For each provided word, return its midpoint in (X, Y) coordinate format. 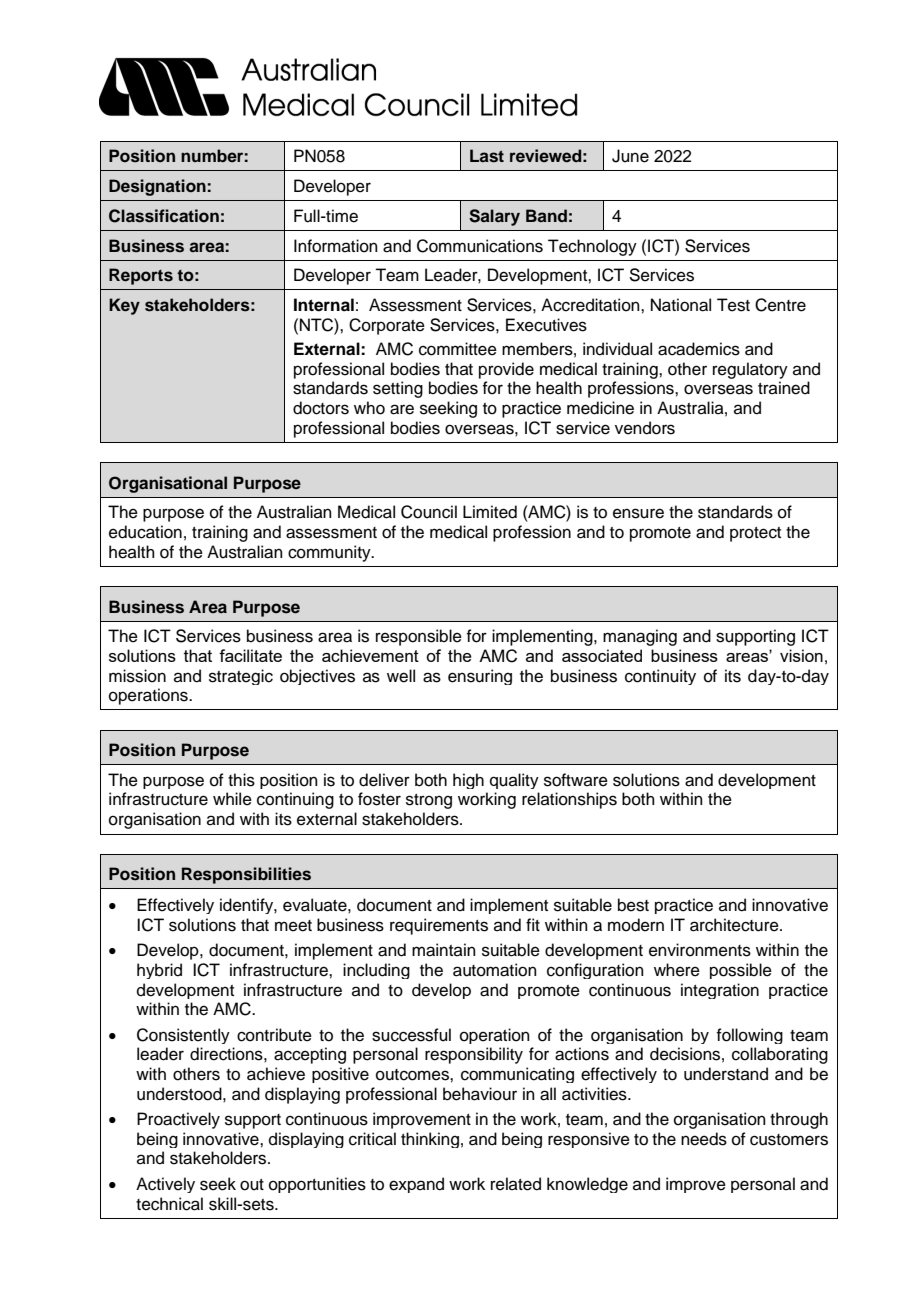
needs (704, 1139)
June (630, 156)
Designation (157, 187)
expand (416, 1185)
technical (169, 1204)
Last (487, 156)
